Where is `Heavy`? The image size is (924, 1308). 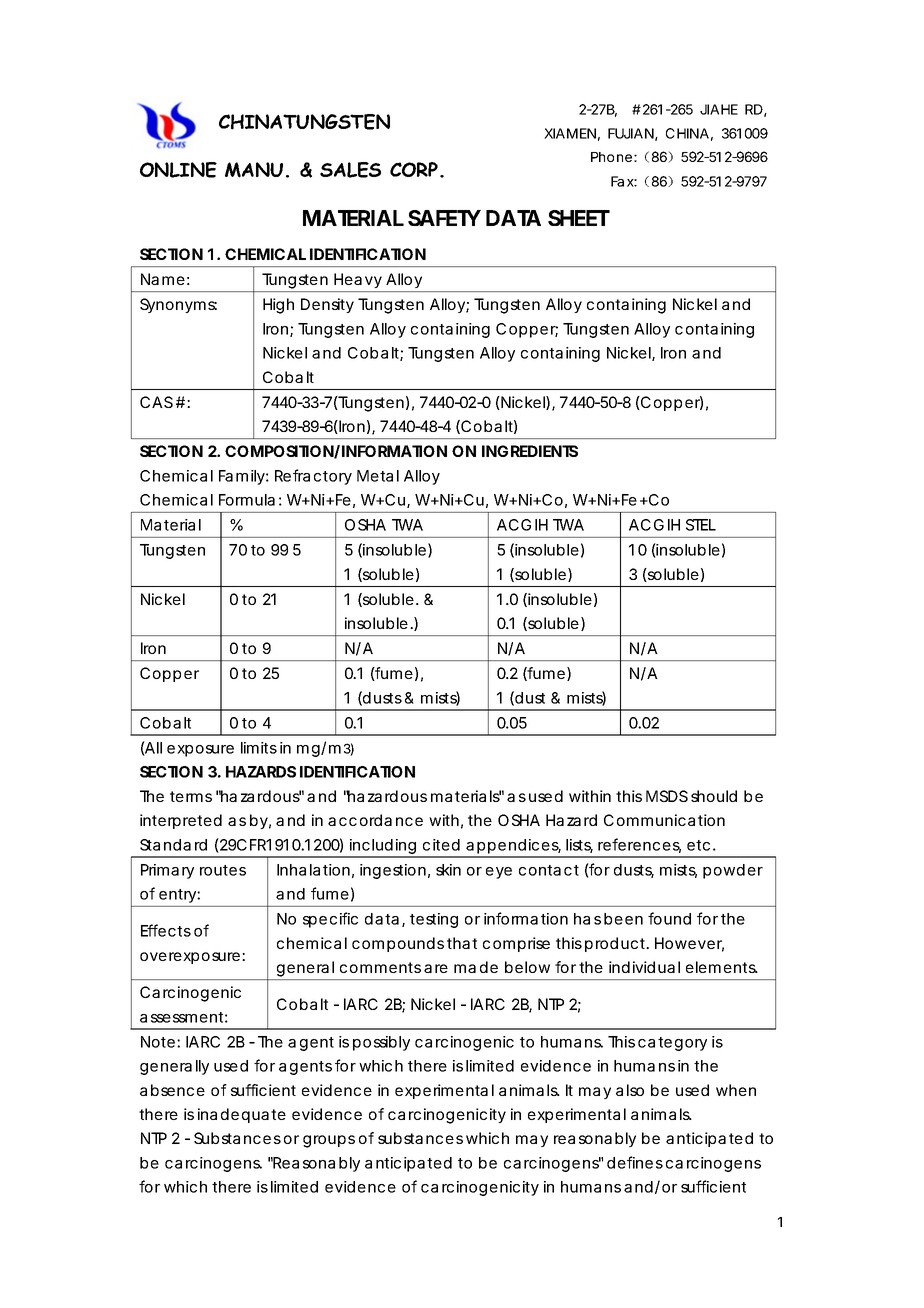
Heavy is located at coordinates (358, 280).
